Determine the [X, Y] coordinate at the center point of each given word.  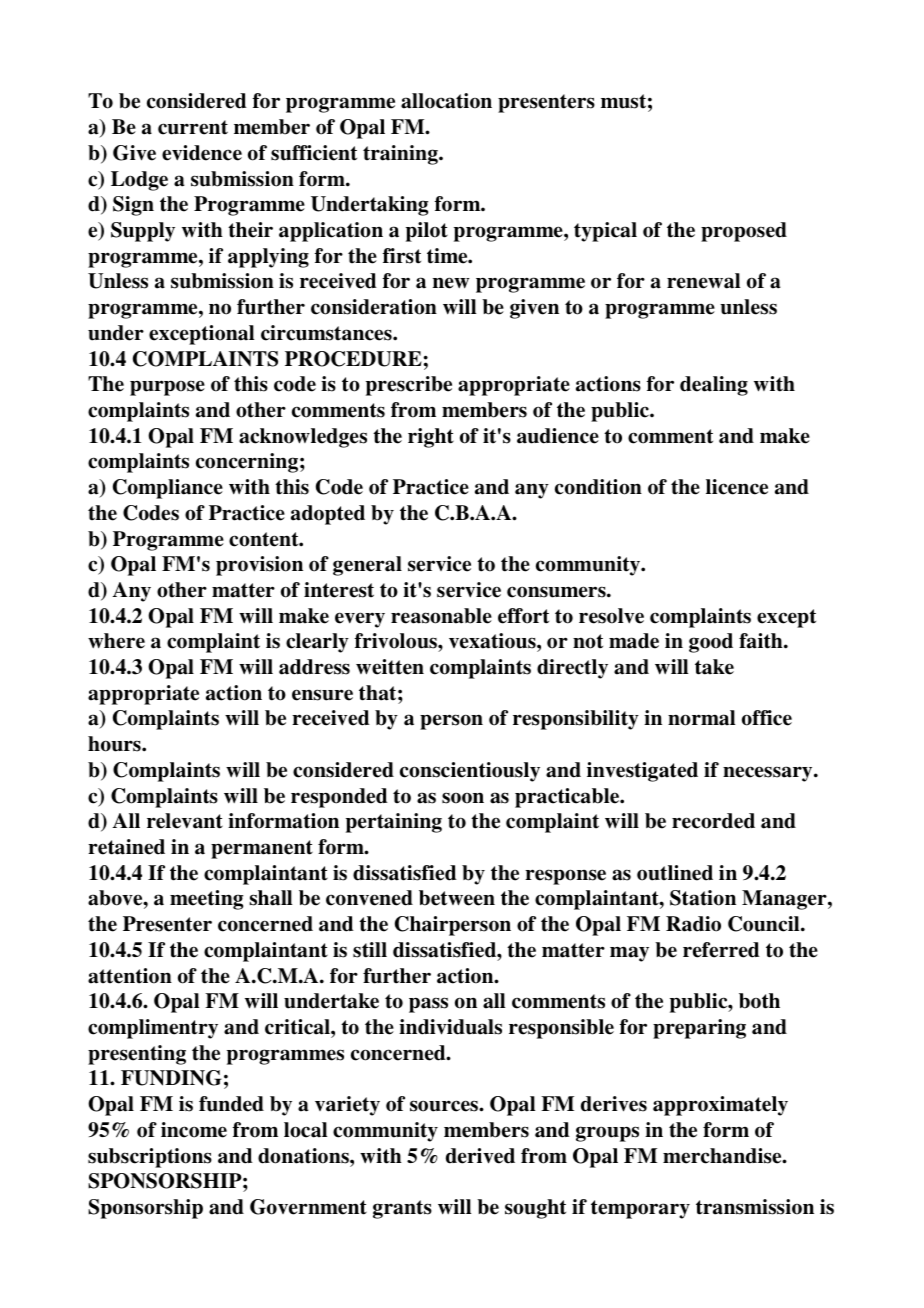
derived [480, 1156]
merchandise [723, 1156]
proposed [744, 232]
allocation [446, 101]
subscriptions [150, 1158]
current [193, 127]
